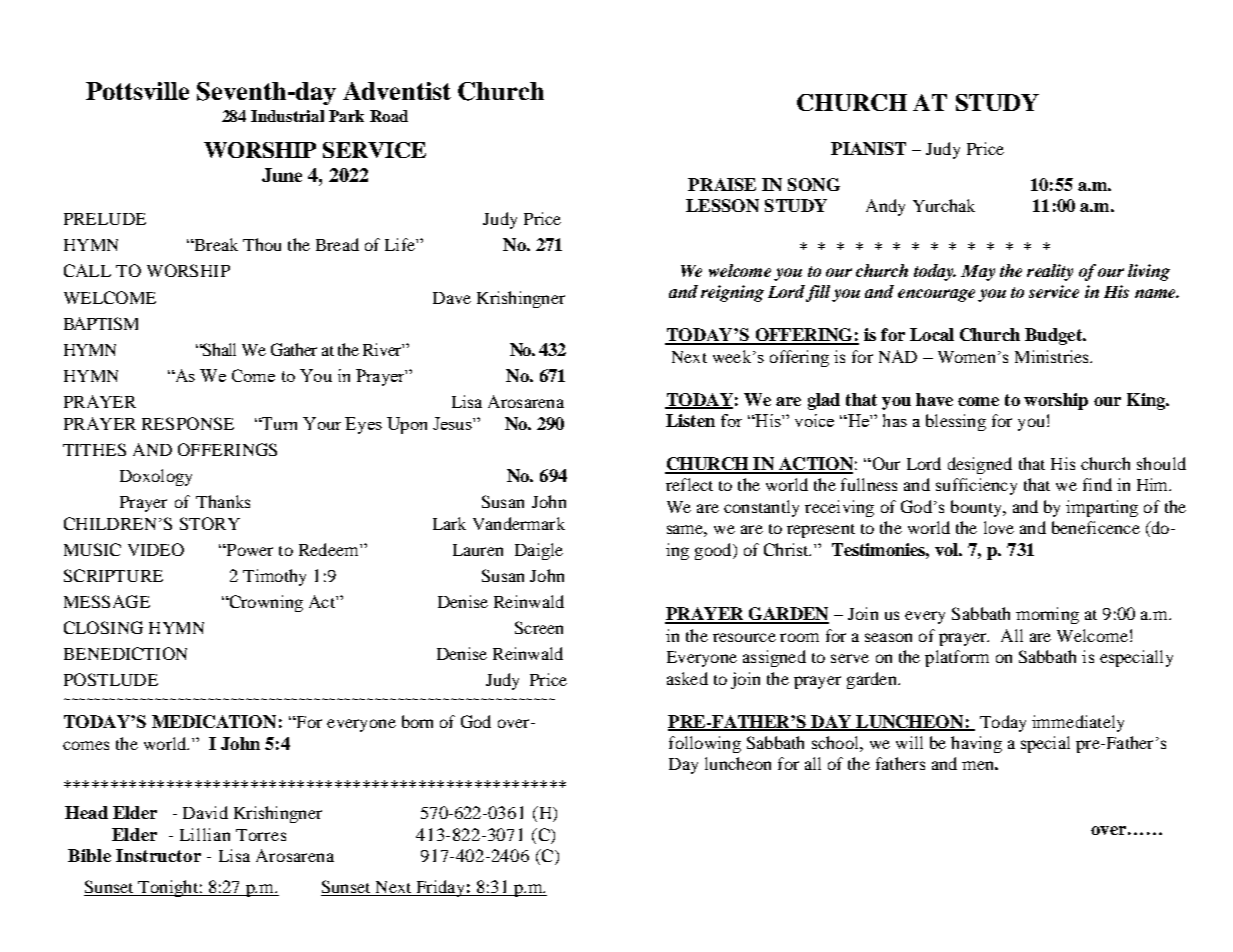  What do you see at coordinates (223, 501) in the page?
I see `Thanks` at bounding box center [223, 501].
